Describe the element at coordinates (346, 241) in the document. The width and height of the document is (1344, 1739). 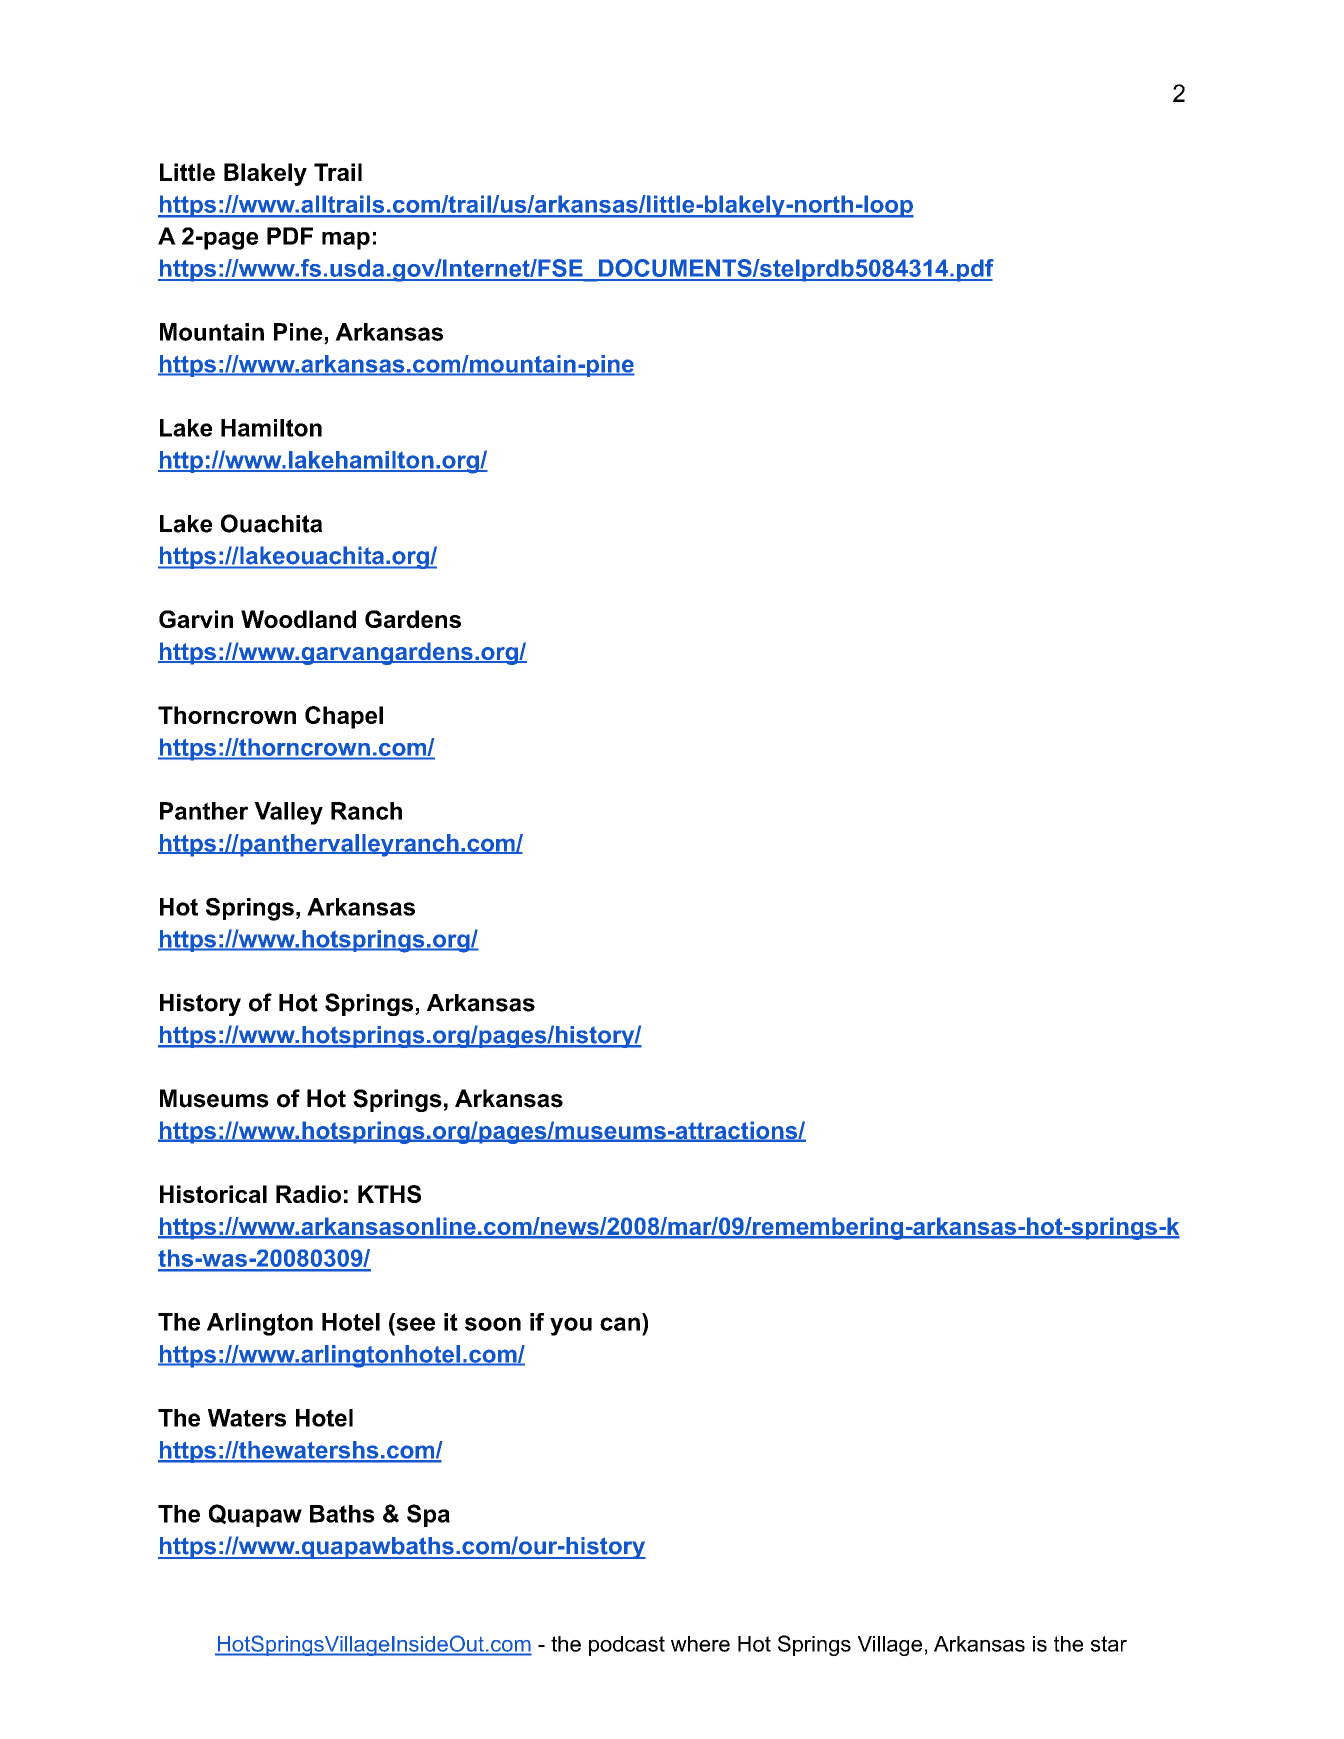
I see `map` at that location.
